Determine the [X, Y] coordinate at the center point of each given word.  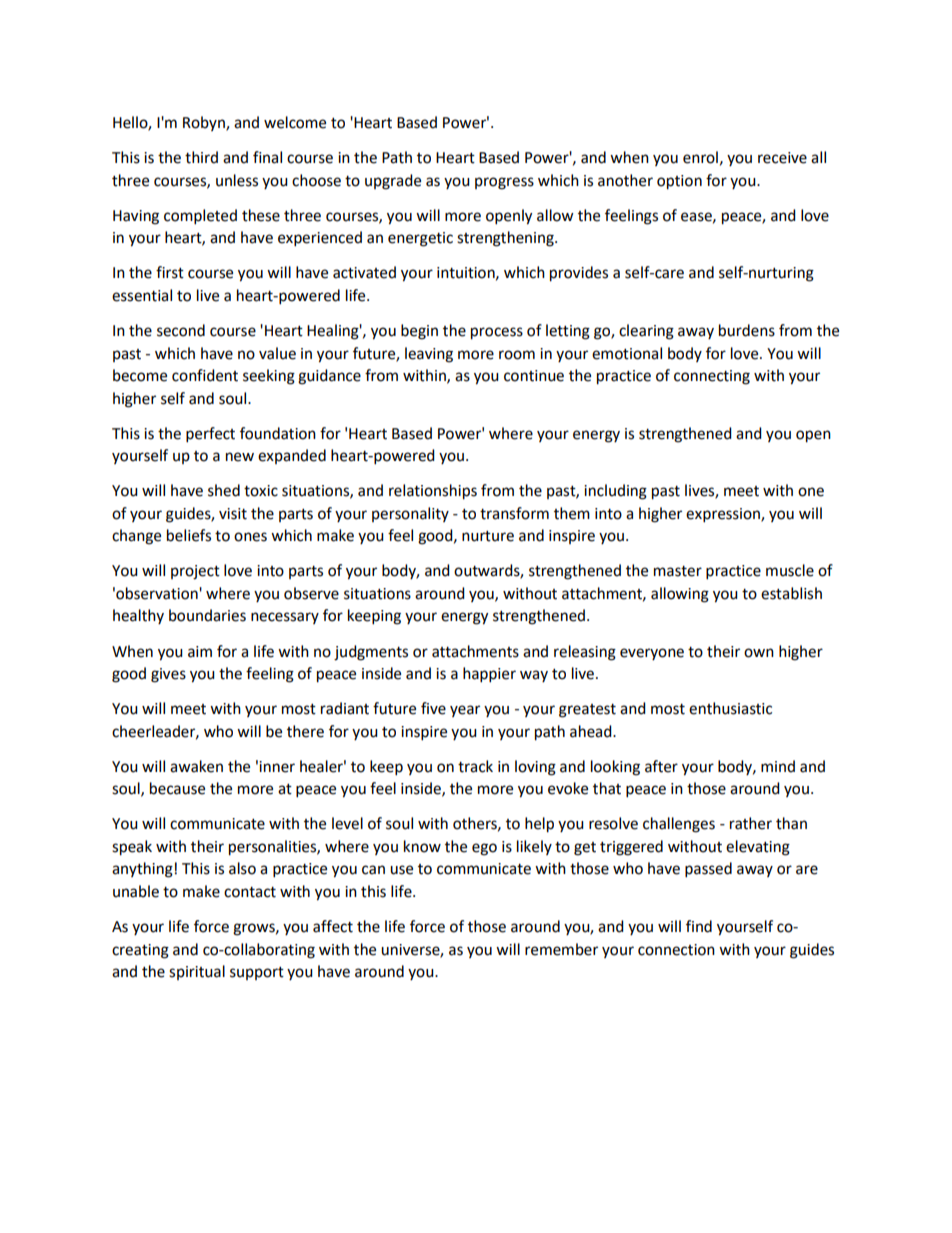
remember [561, 949]
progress [504, 183]
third [201, 157]
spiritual [197, 972]
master [678, 571]
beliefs [189, 535]
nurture [488, 536]
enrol [700, 157]
